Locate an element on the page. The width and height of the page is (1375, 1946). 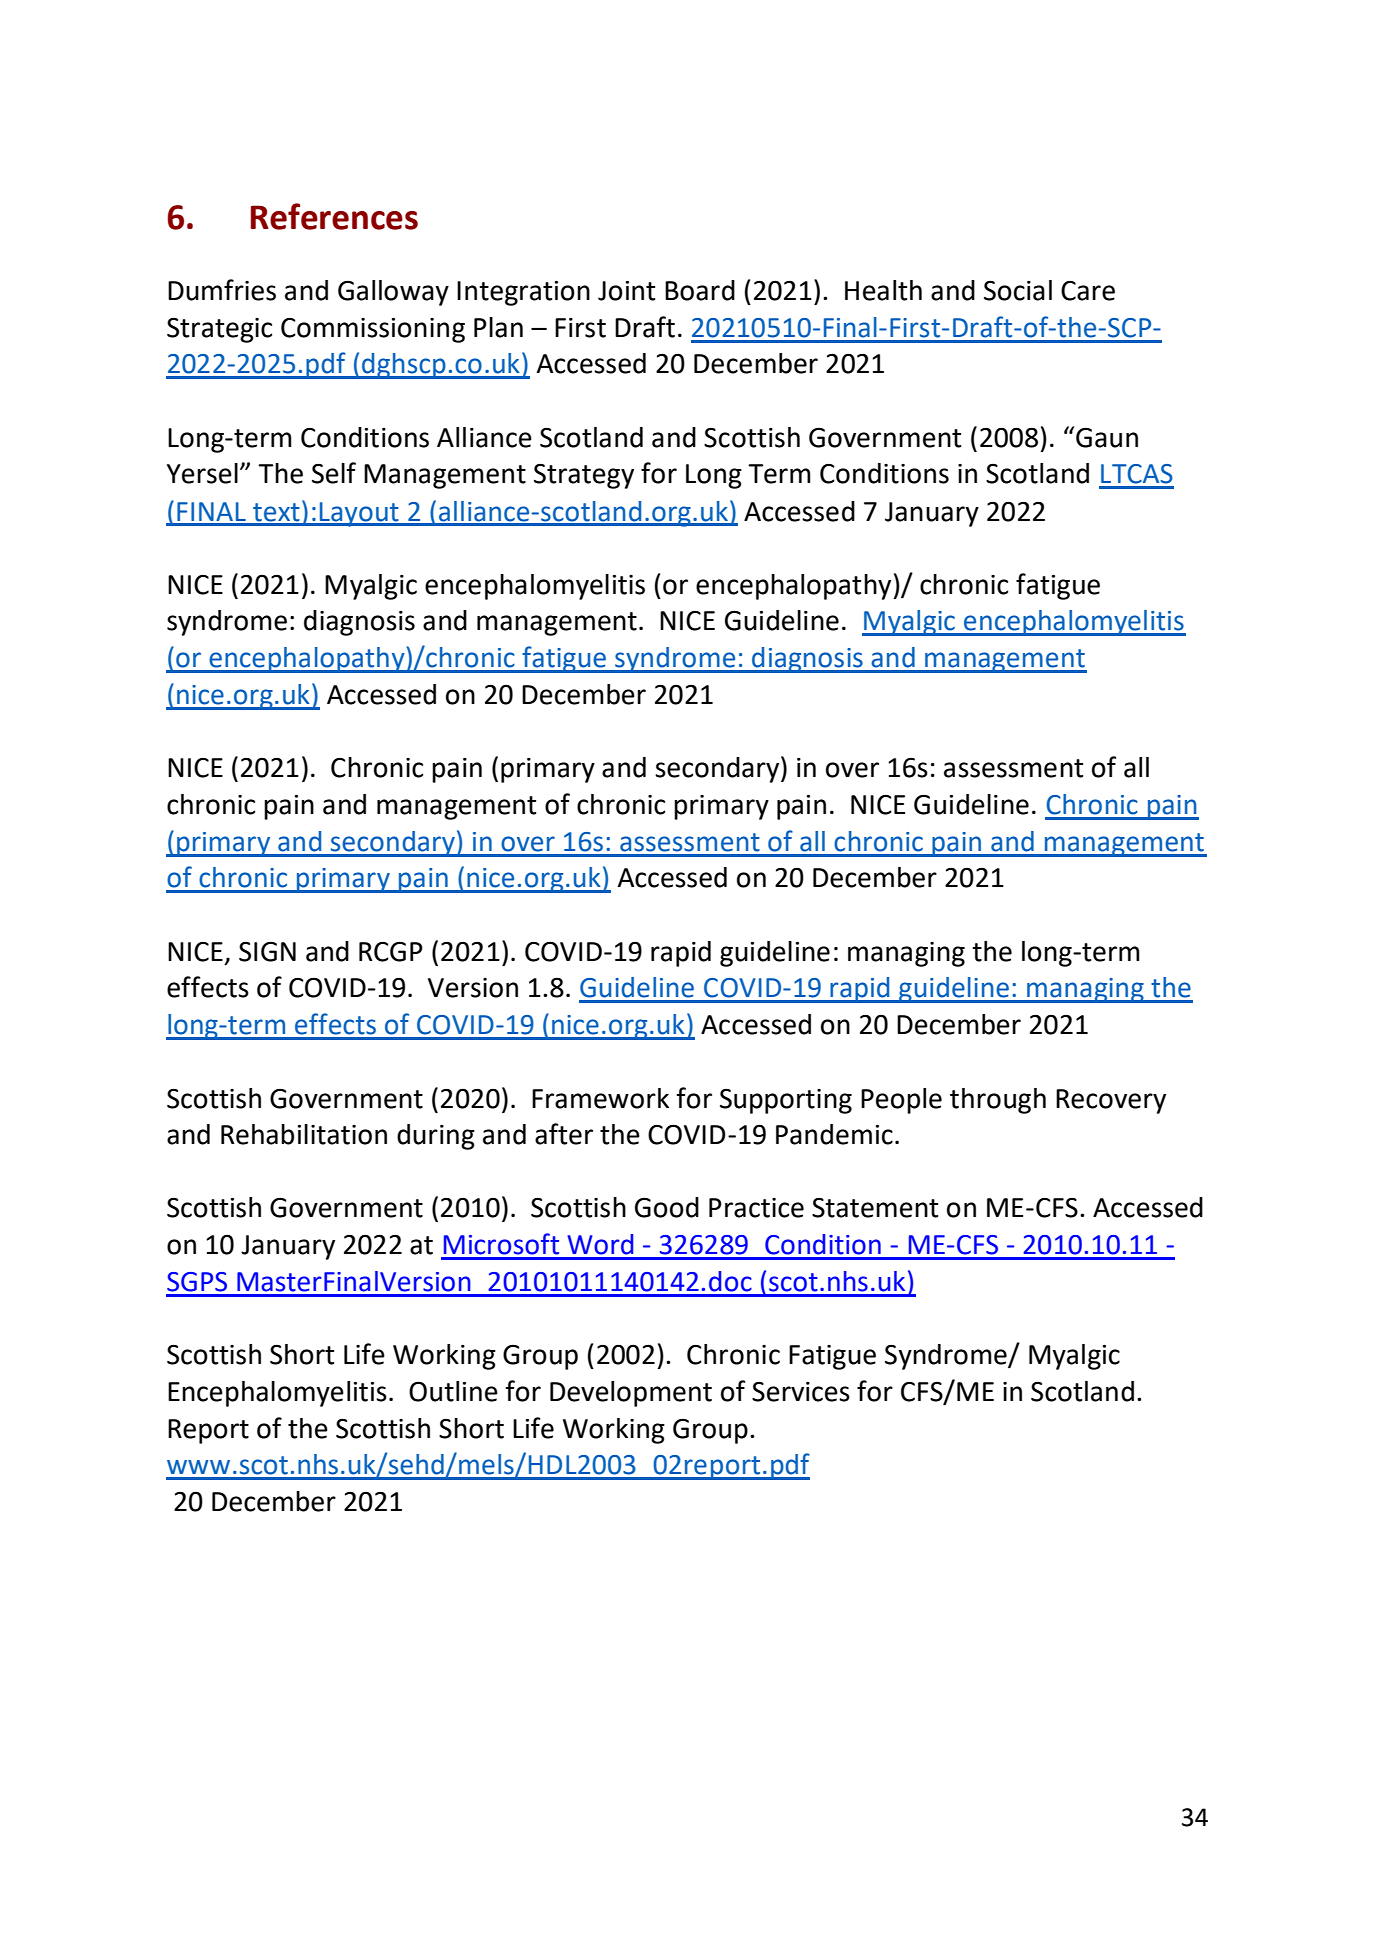
Outline is located at coordinates (453, 1391).
